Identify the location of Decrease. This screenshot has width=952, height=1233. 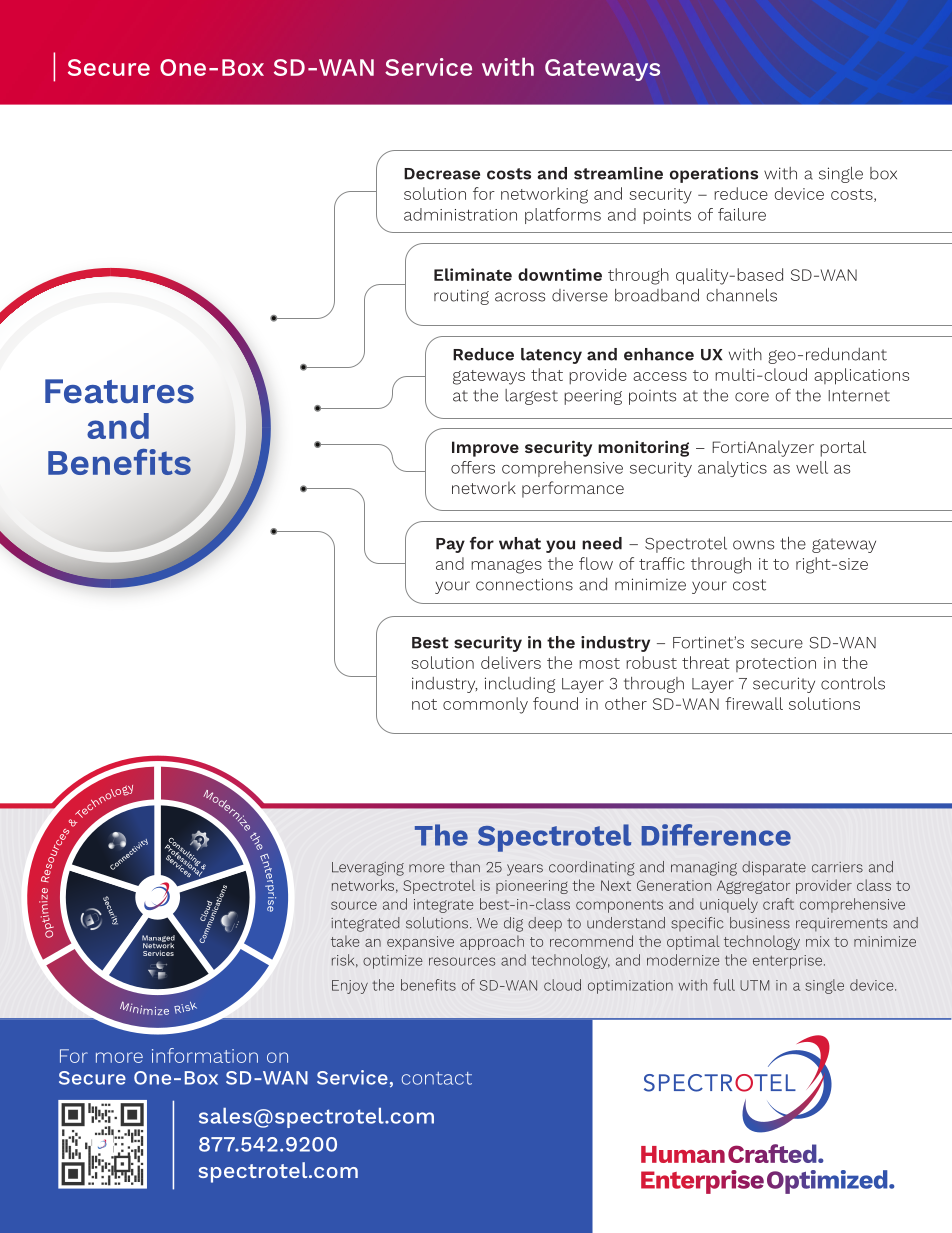
(442, 174).
